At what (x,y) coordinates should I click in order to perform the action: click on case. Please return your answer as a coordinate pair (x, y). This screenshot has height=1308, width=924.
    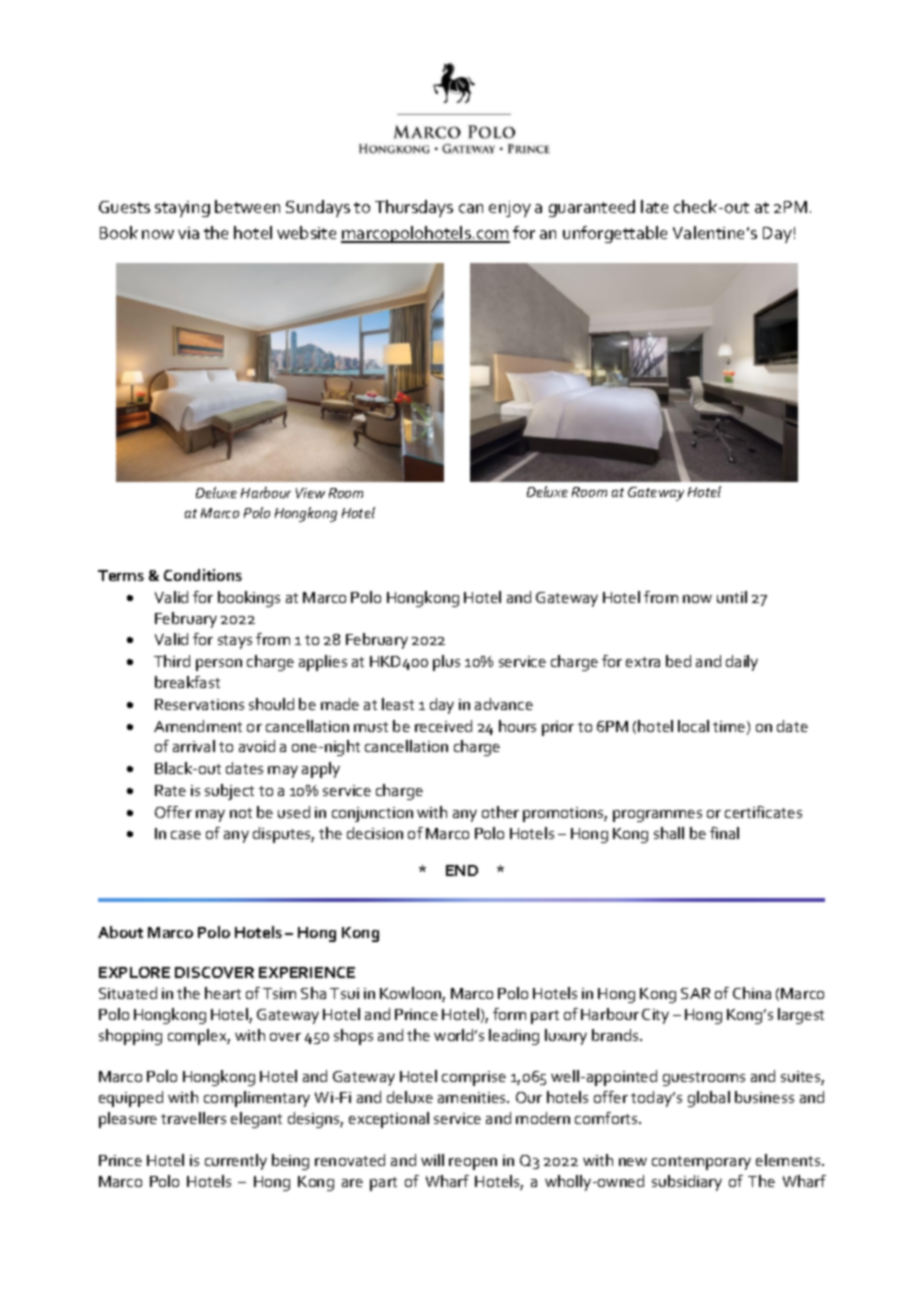
    Looking at the image, I should click on (186, 835).
